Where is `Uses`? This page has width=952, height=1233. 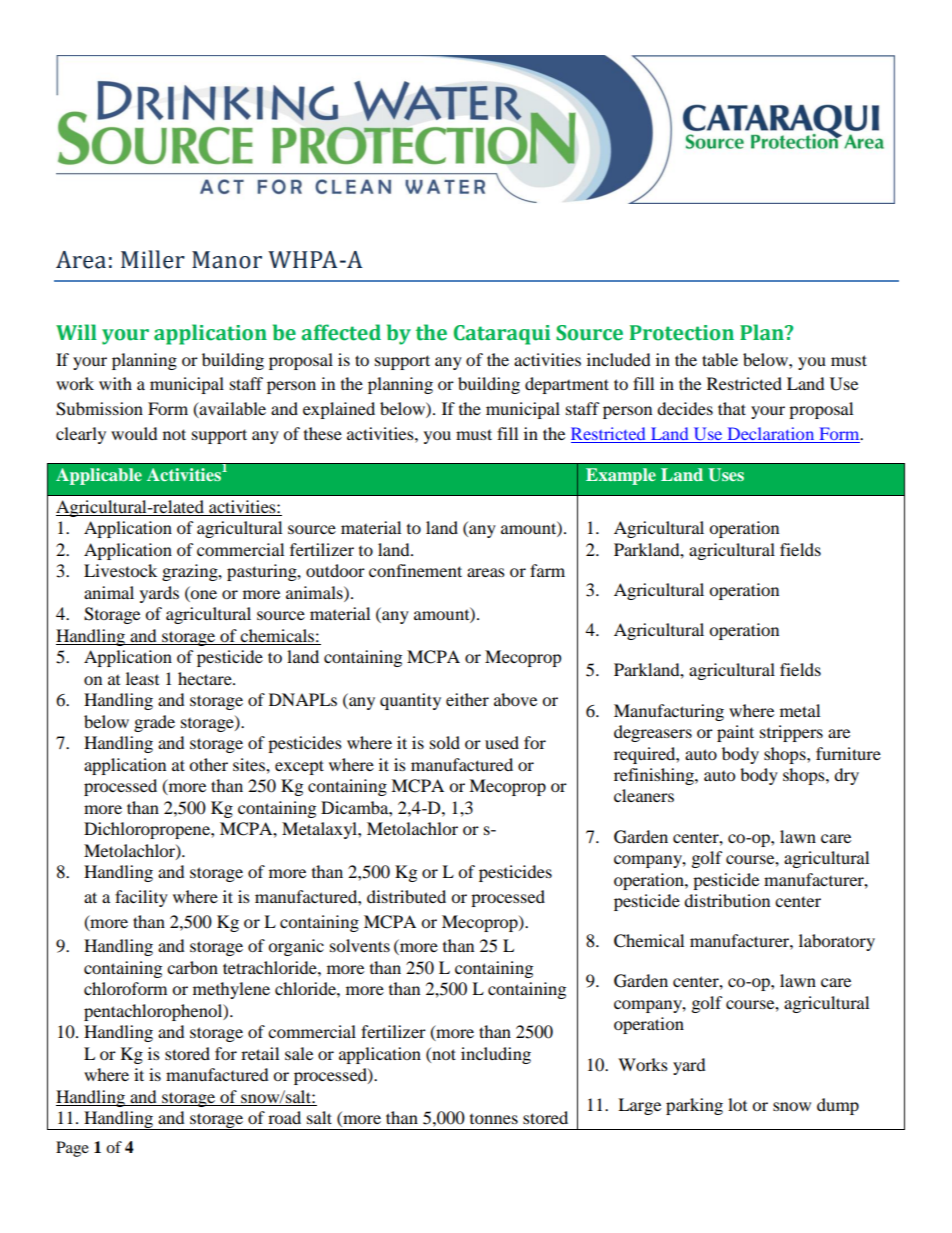 Uses is located at coordinates (726, 475).
